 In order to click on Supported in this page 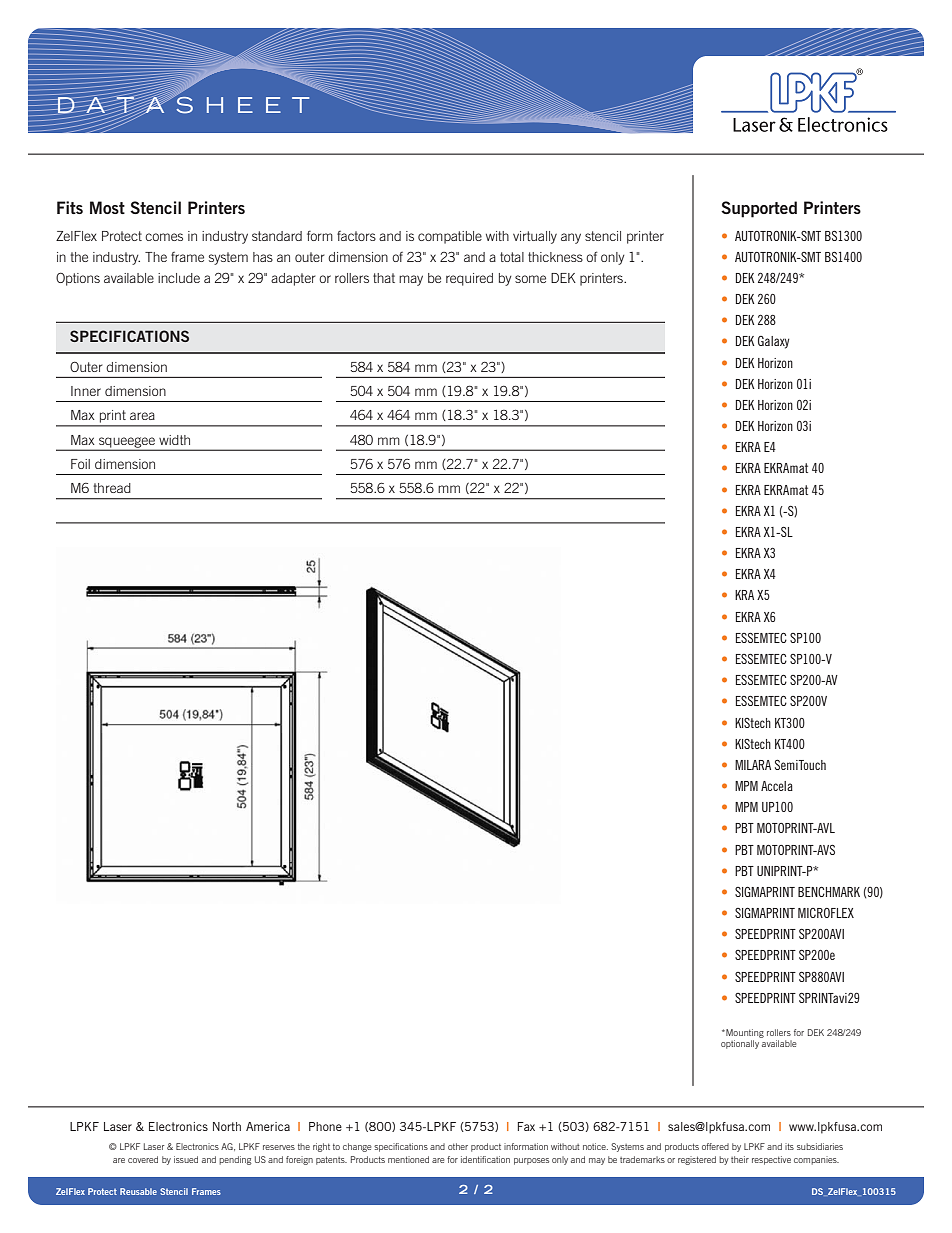, I will do `click(759, 209)`.
